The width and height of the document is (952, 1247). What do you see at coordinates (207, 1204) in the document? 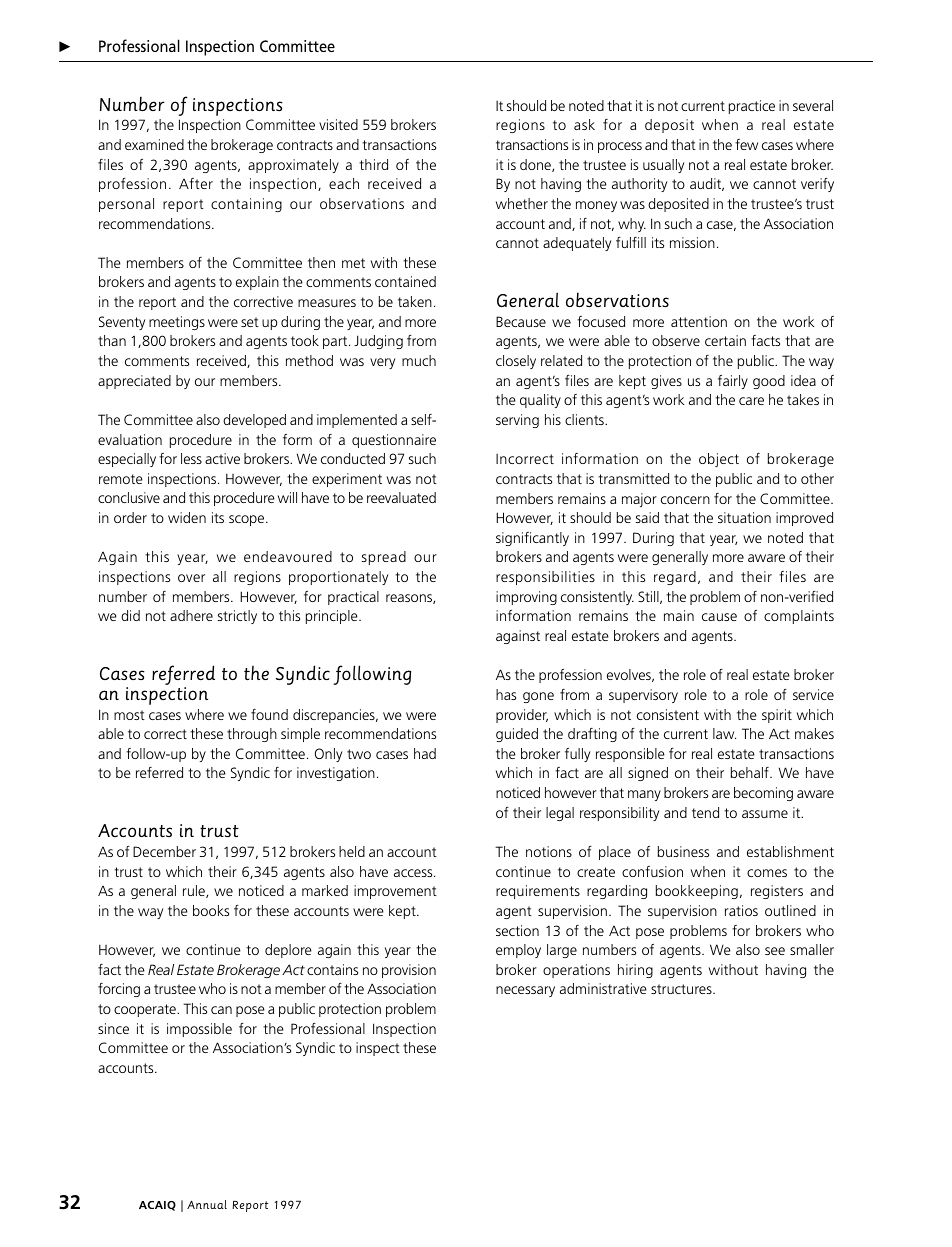
I see `Annual` at bounding box center [207, 1204].
